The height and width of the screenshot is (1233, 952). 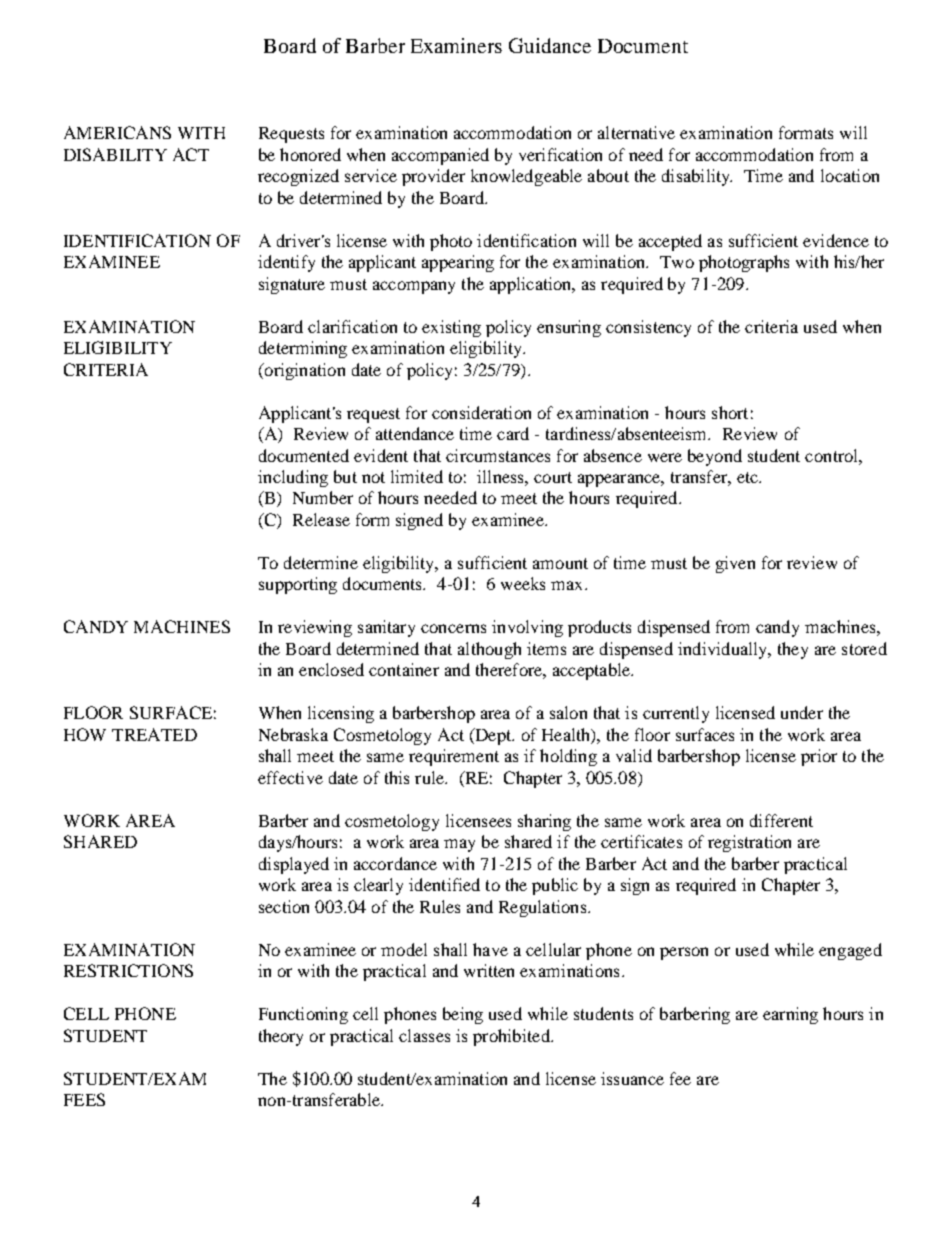 What do you see at coordinates (512, 1037) in the screenshot?
I see `prohibited` at bounding box center [512, 1037].
